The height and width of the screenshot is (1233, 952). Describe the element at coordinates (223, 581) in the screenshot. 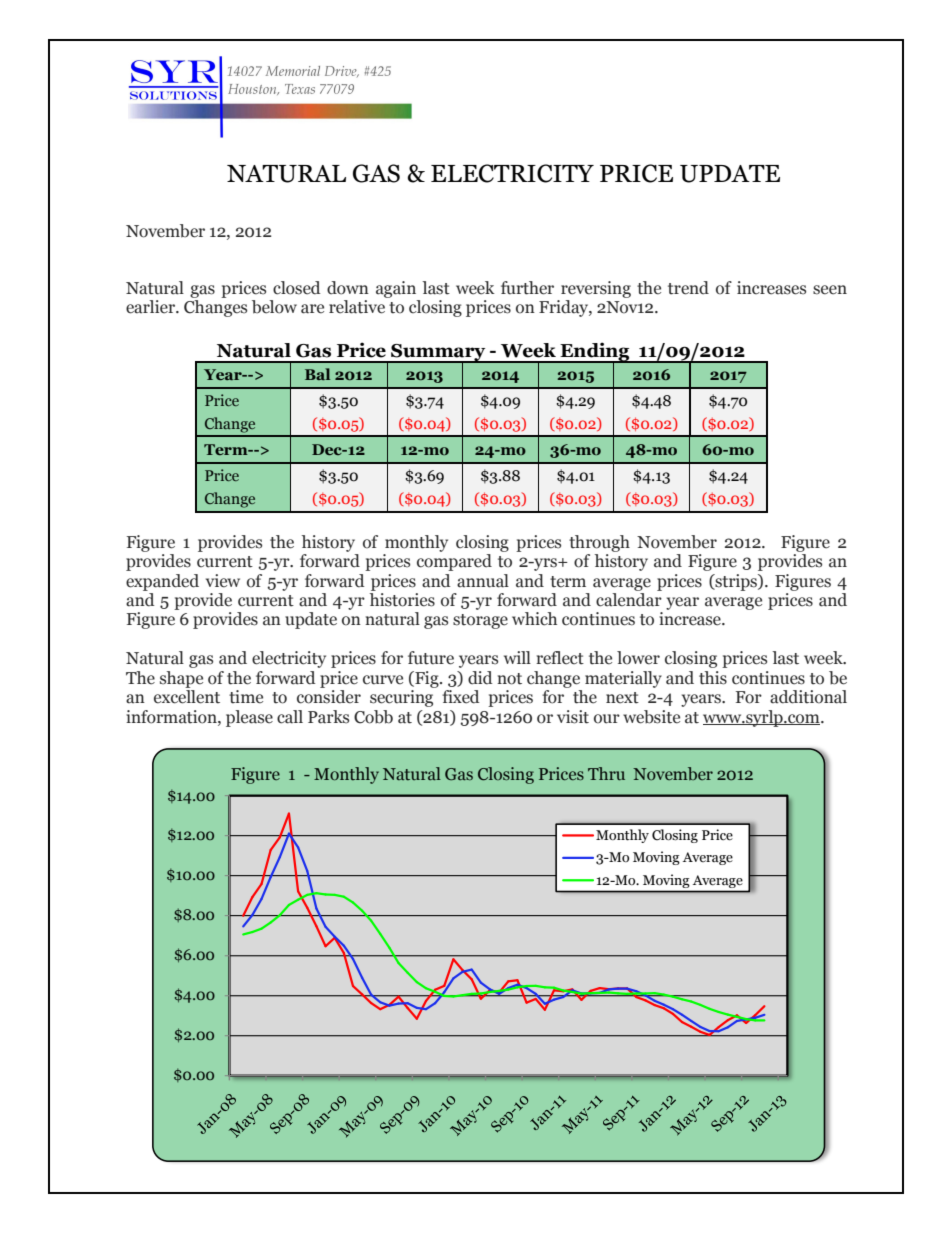

I see `view` at that location.
